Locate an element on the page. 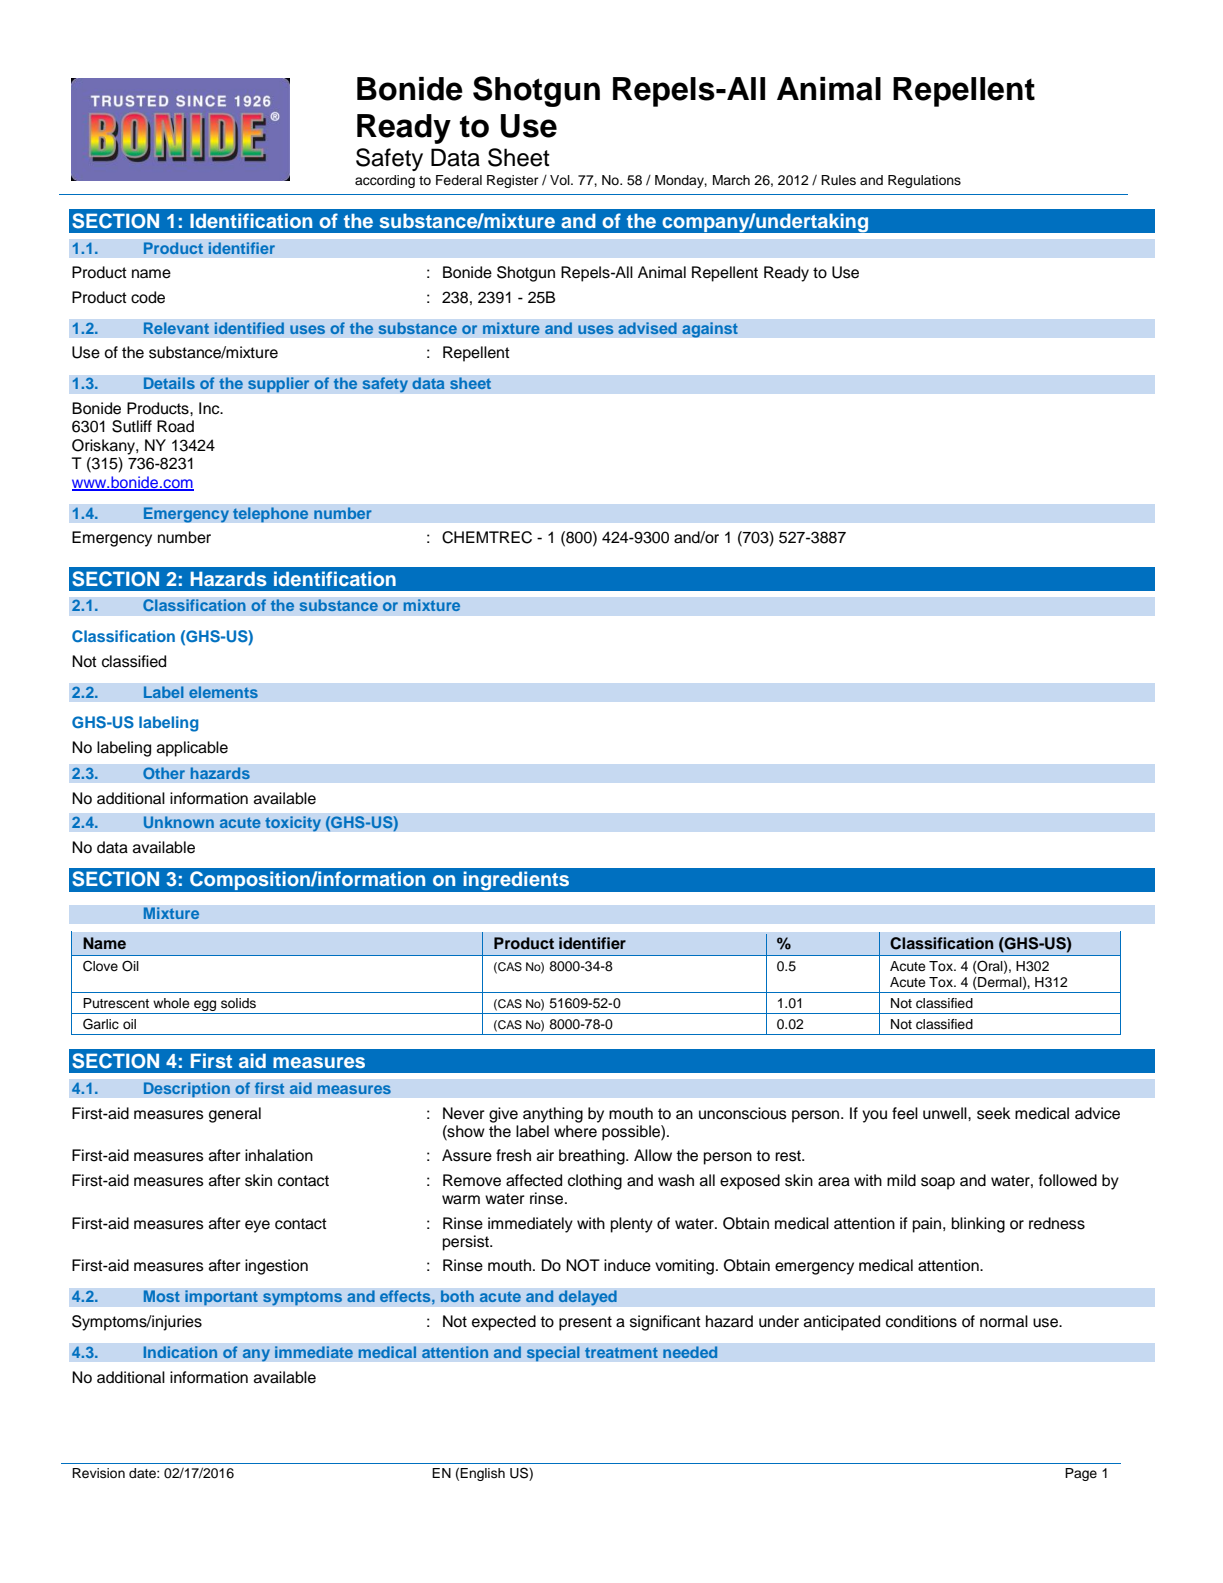 The width and height of the page is (1223, 1583). Page is located at coordinates (1081, 1474).
